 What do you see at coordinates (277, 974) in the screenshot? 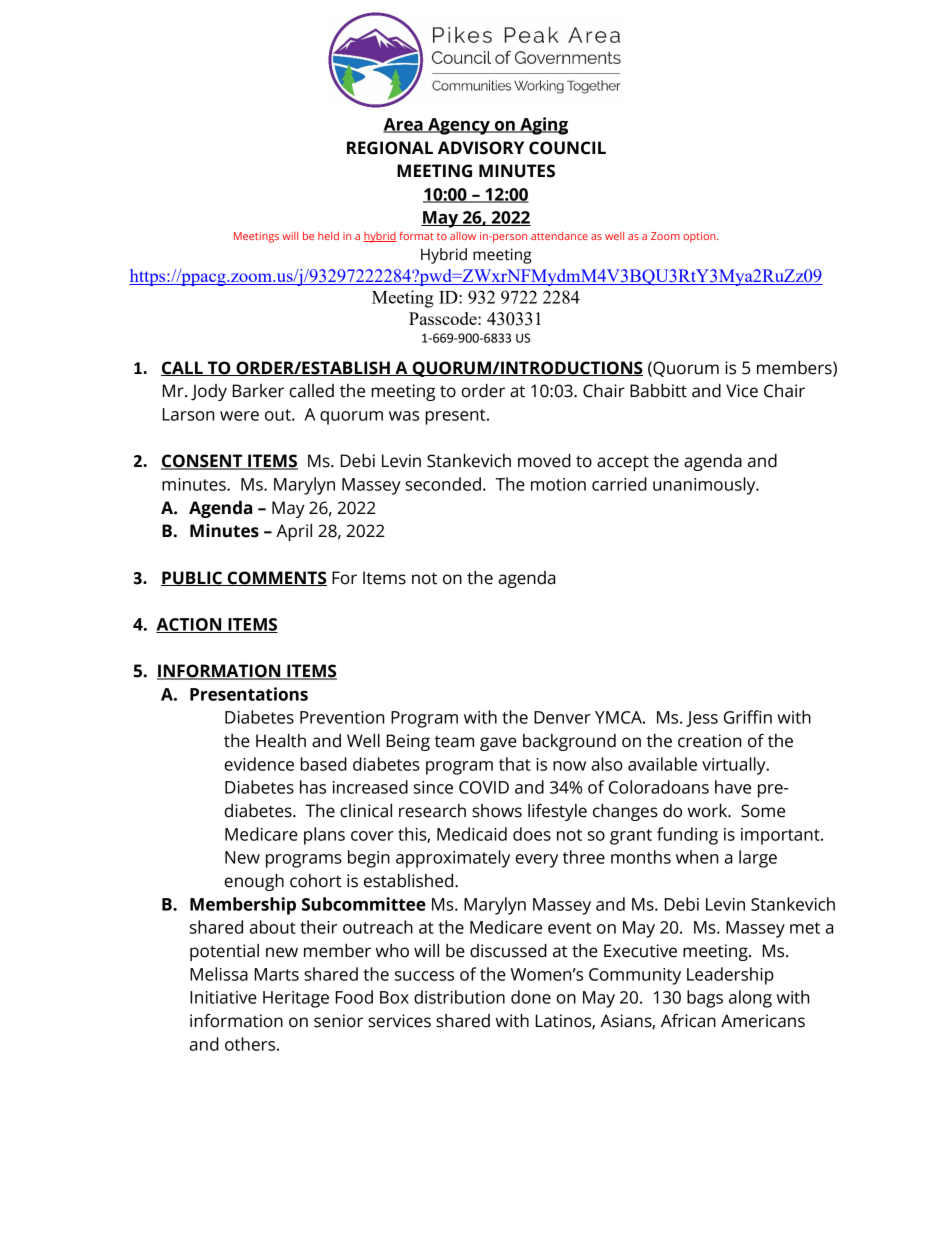
I see `Marts` at bounding box center [277, 974].
